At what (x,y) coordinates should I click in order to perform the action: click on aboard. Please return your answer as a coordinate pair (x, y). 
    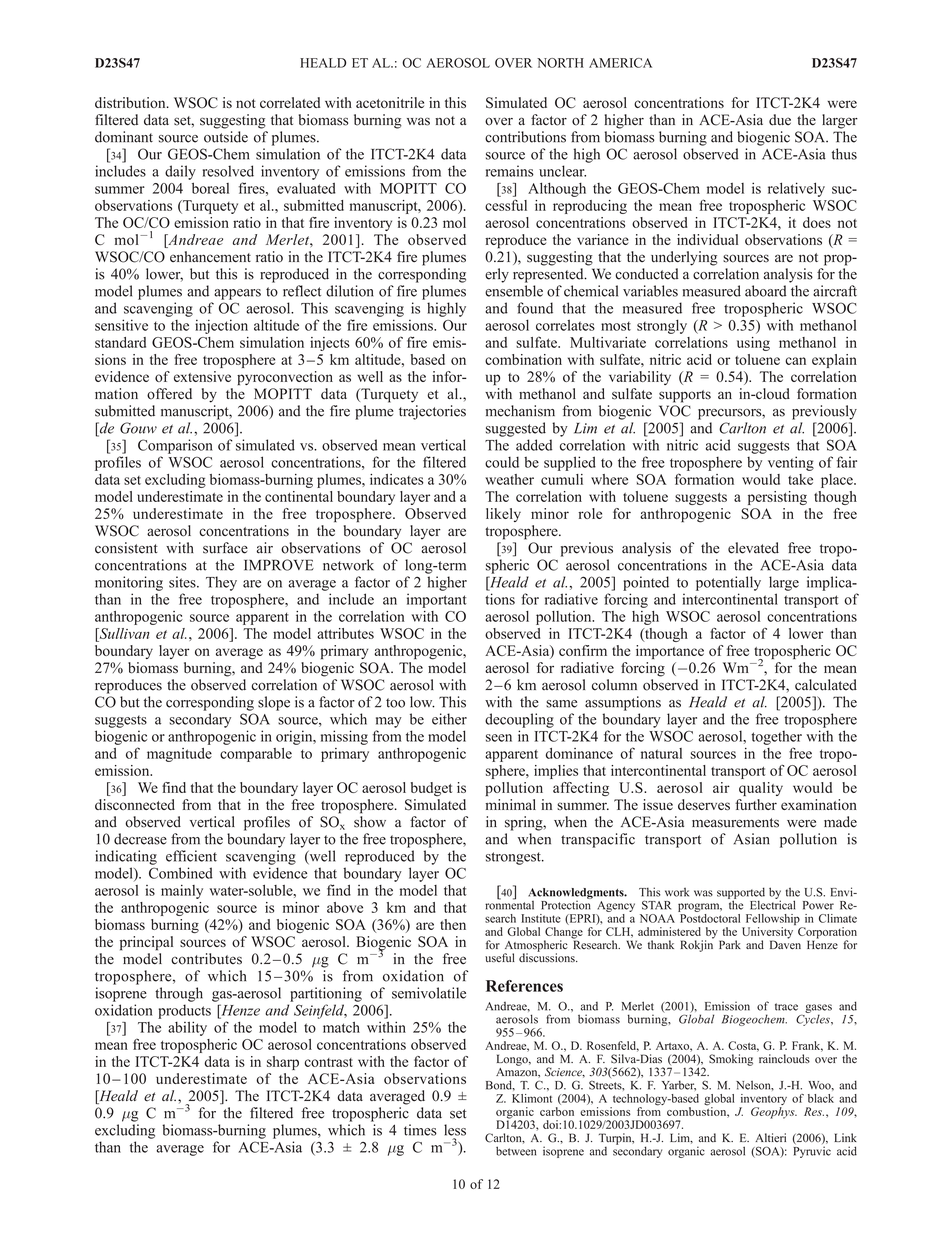
    Looking at the image, I should click on (766, 291).
